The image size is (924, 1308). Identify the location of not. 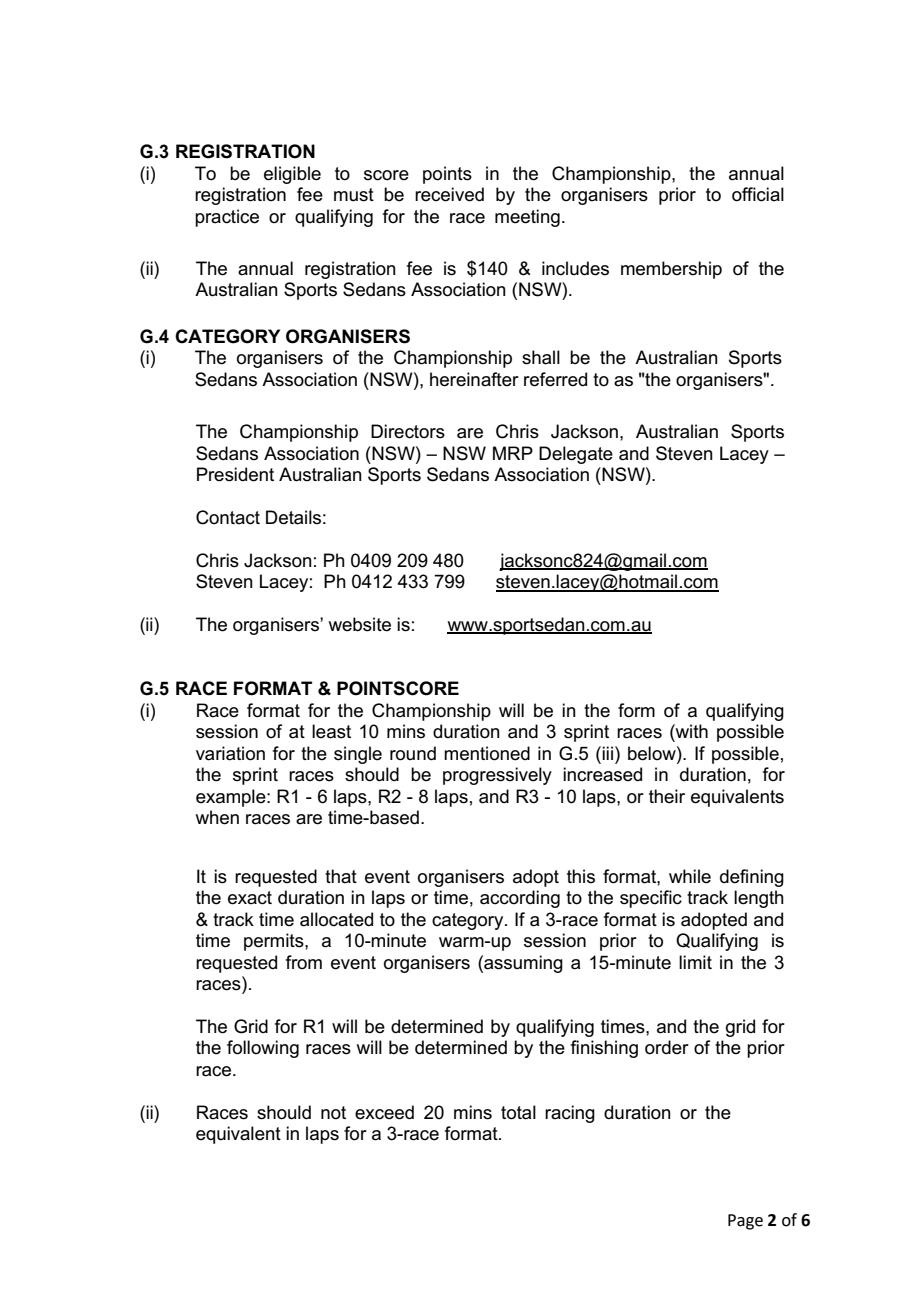
(333, 1113).
